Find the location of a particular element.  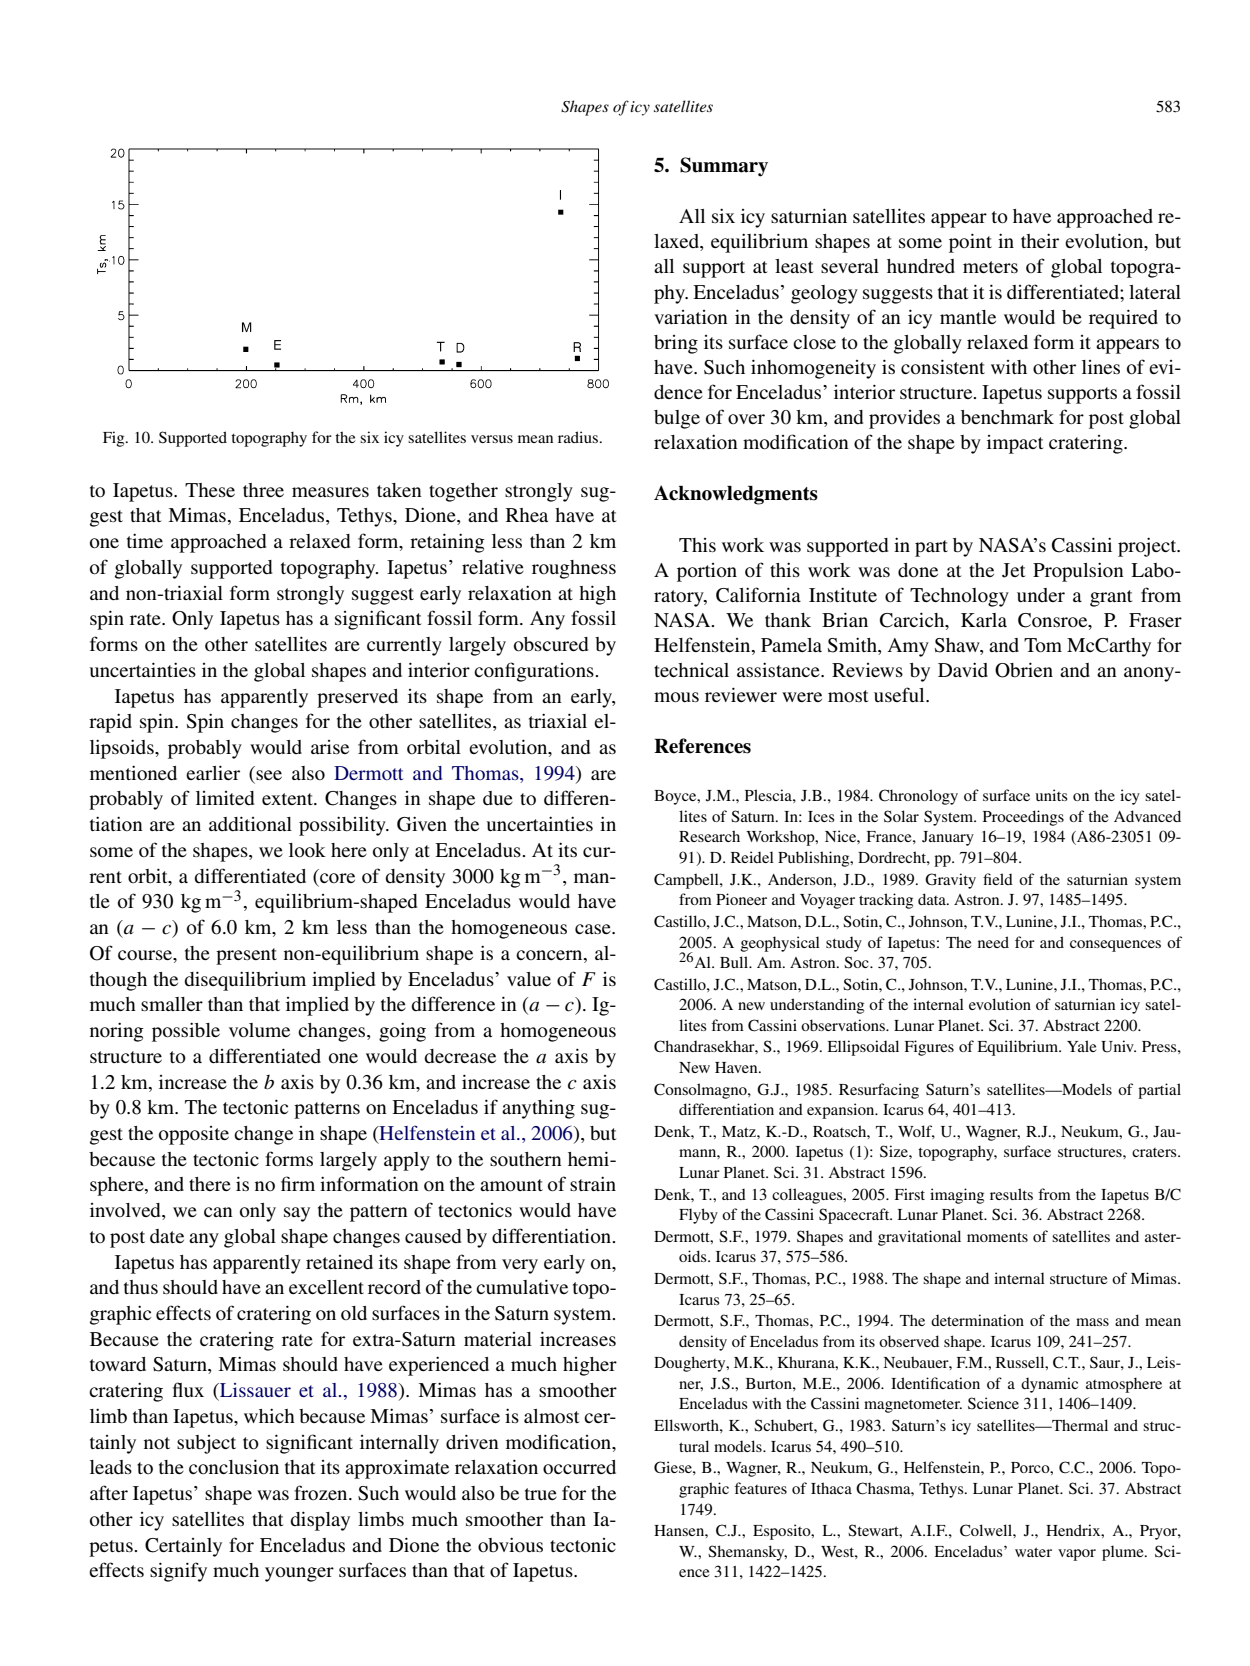

Yale is located at coordinates (1082, 1046).
